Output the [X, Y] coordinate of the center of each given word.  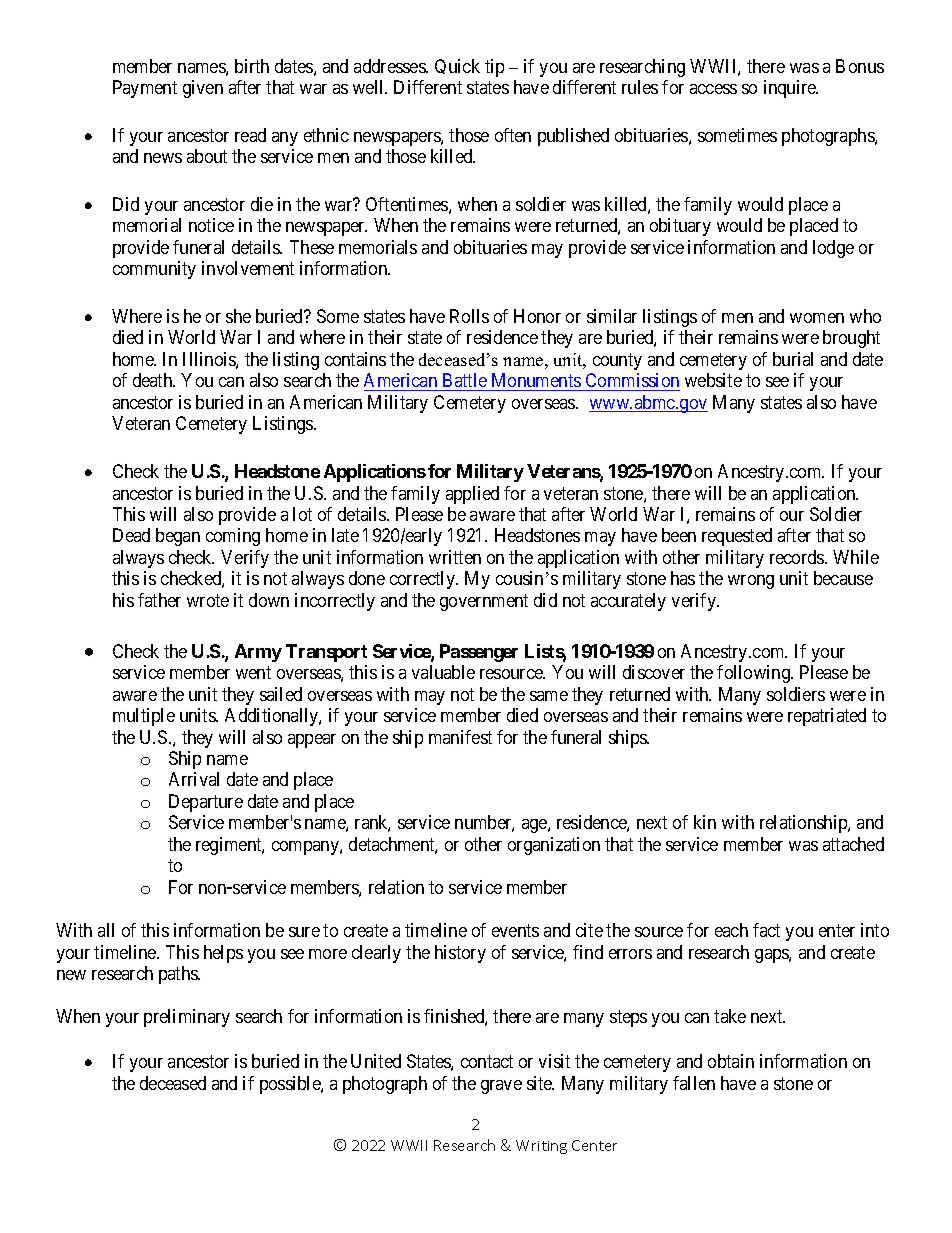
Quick [457, 66]
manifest [460, 737]
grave [501, 1087]
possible [291, 1085]
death [154, 380]
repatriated [827, 717]
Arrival [194, 779]
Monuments [535, 382]
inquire [791, 89]
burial [793, 359]
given [203, 89]
